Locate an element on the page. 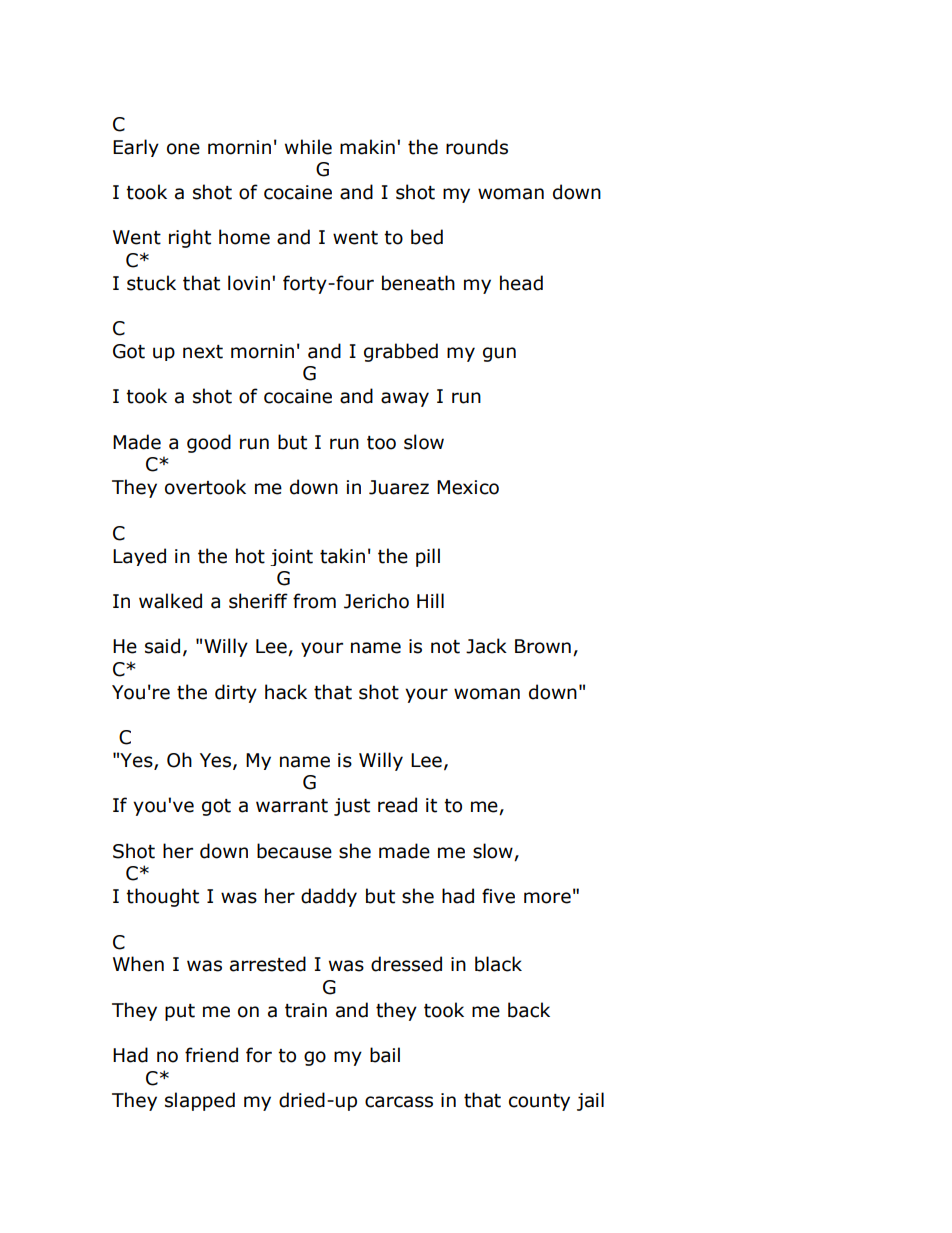 The height and width of the page is (1233, 952). more is located at coordinates (547, 898).
